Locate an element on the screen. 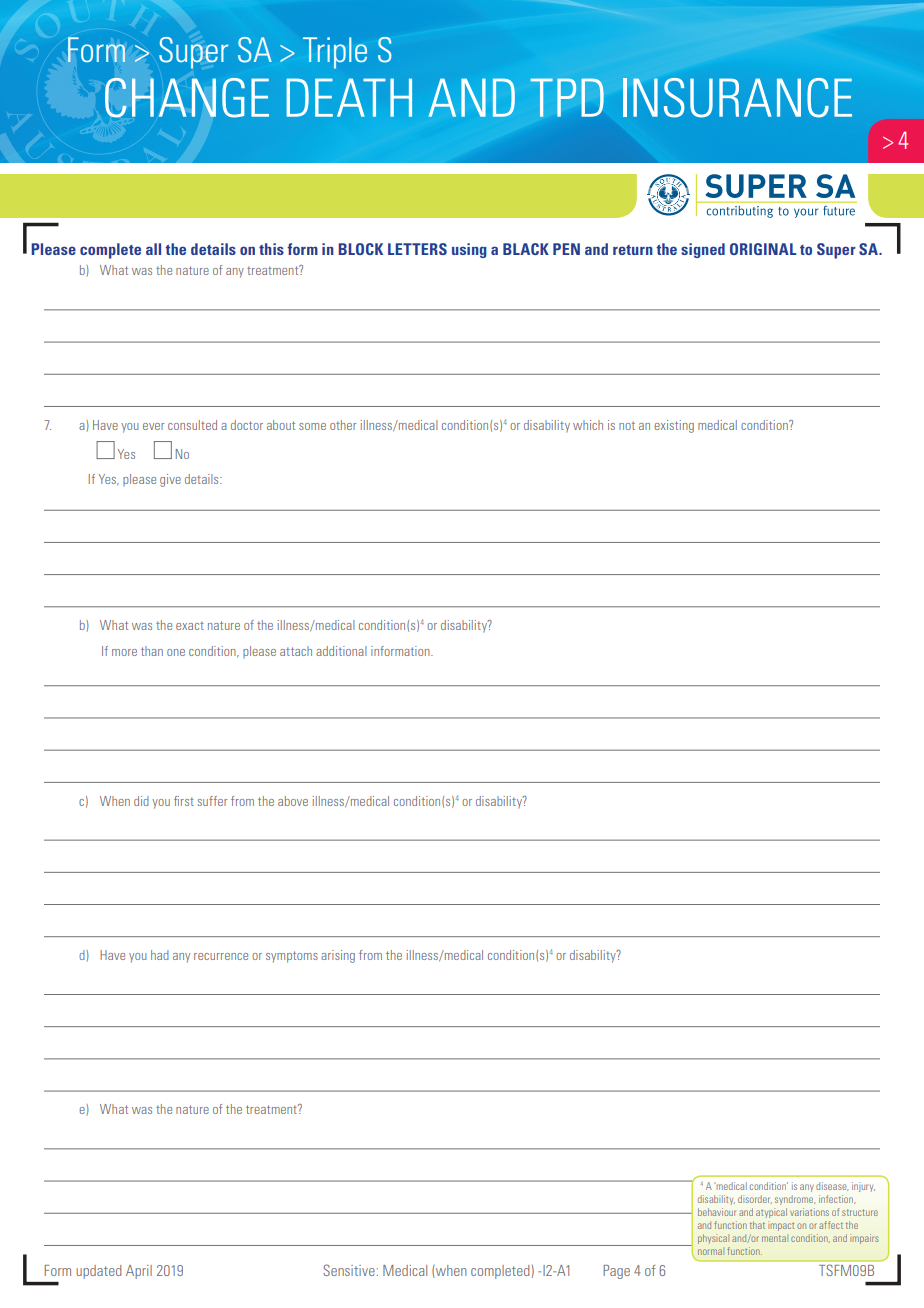  give is located at coordinates (170, 480).
